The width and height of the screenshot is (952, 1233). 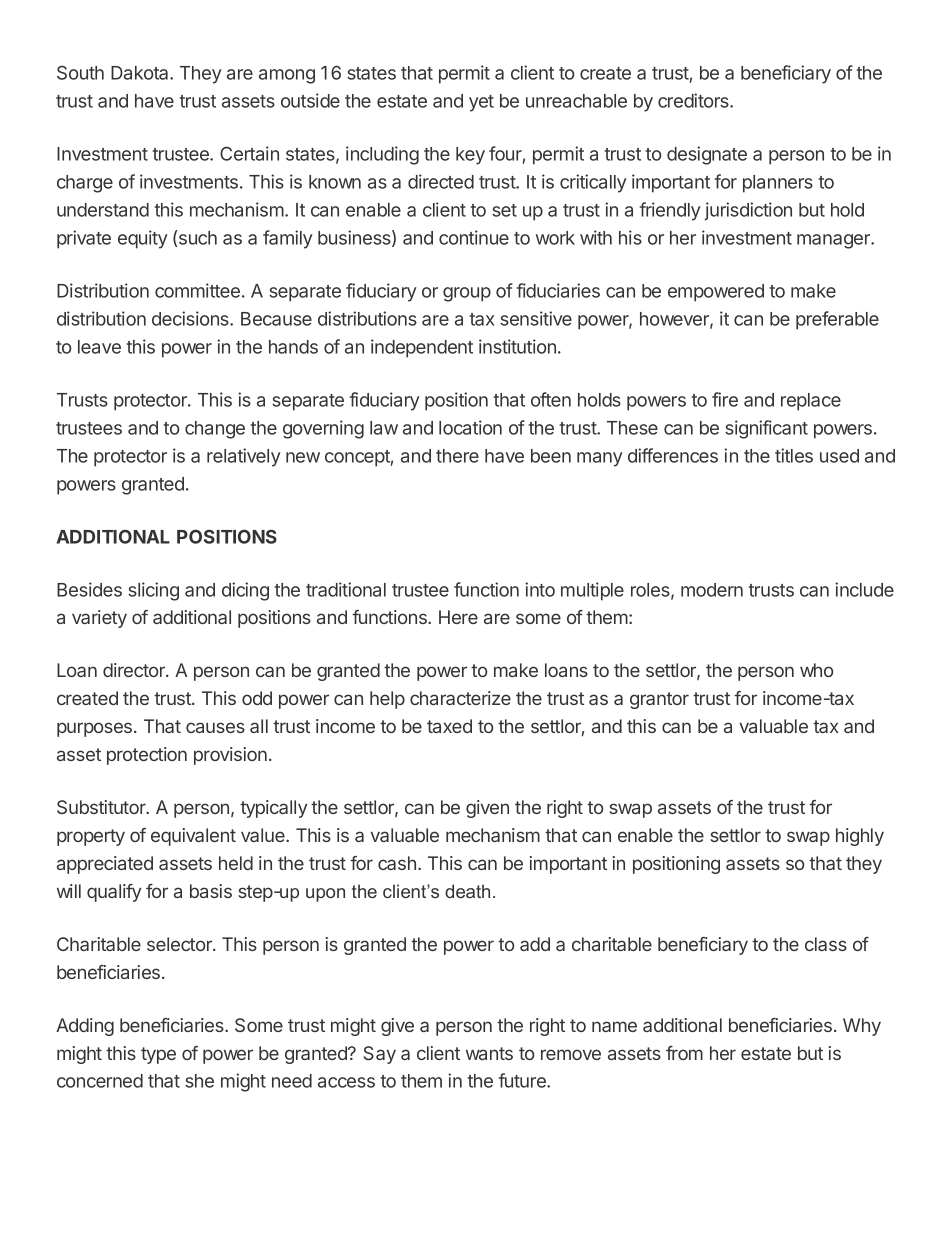 I want to click on yet, so click(x=481, y=103).
